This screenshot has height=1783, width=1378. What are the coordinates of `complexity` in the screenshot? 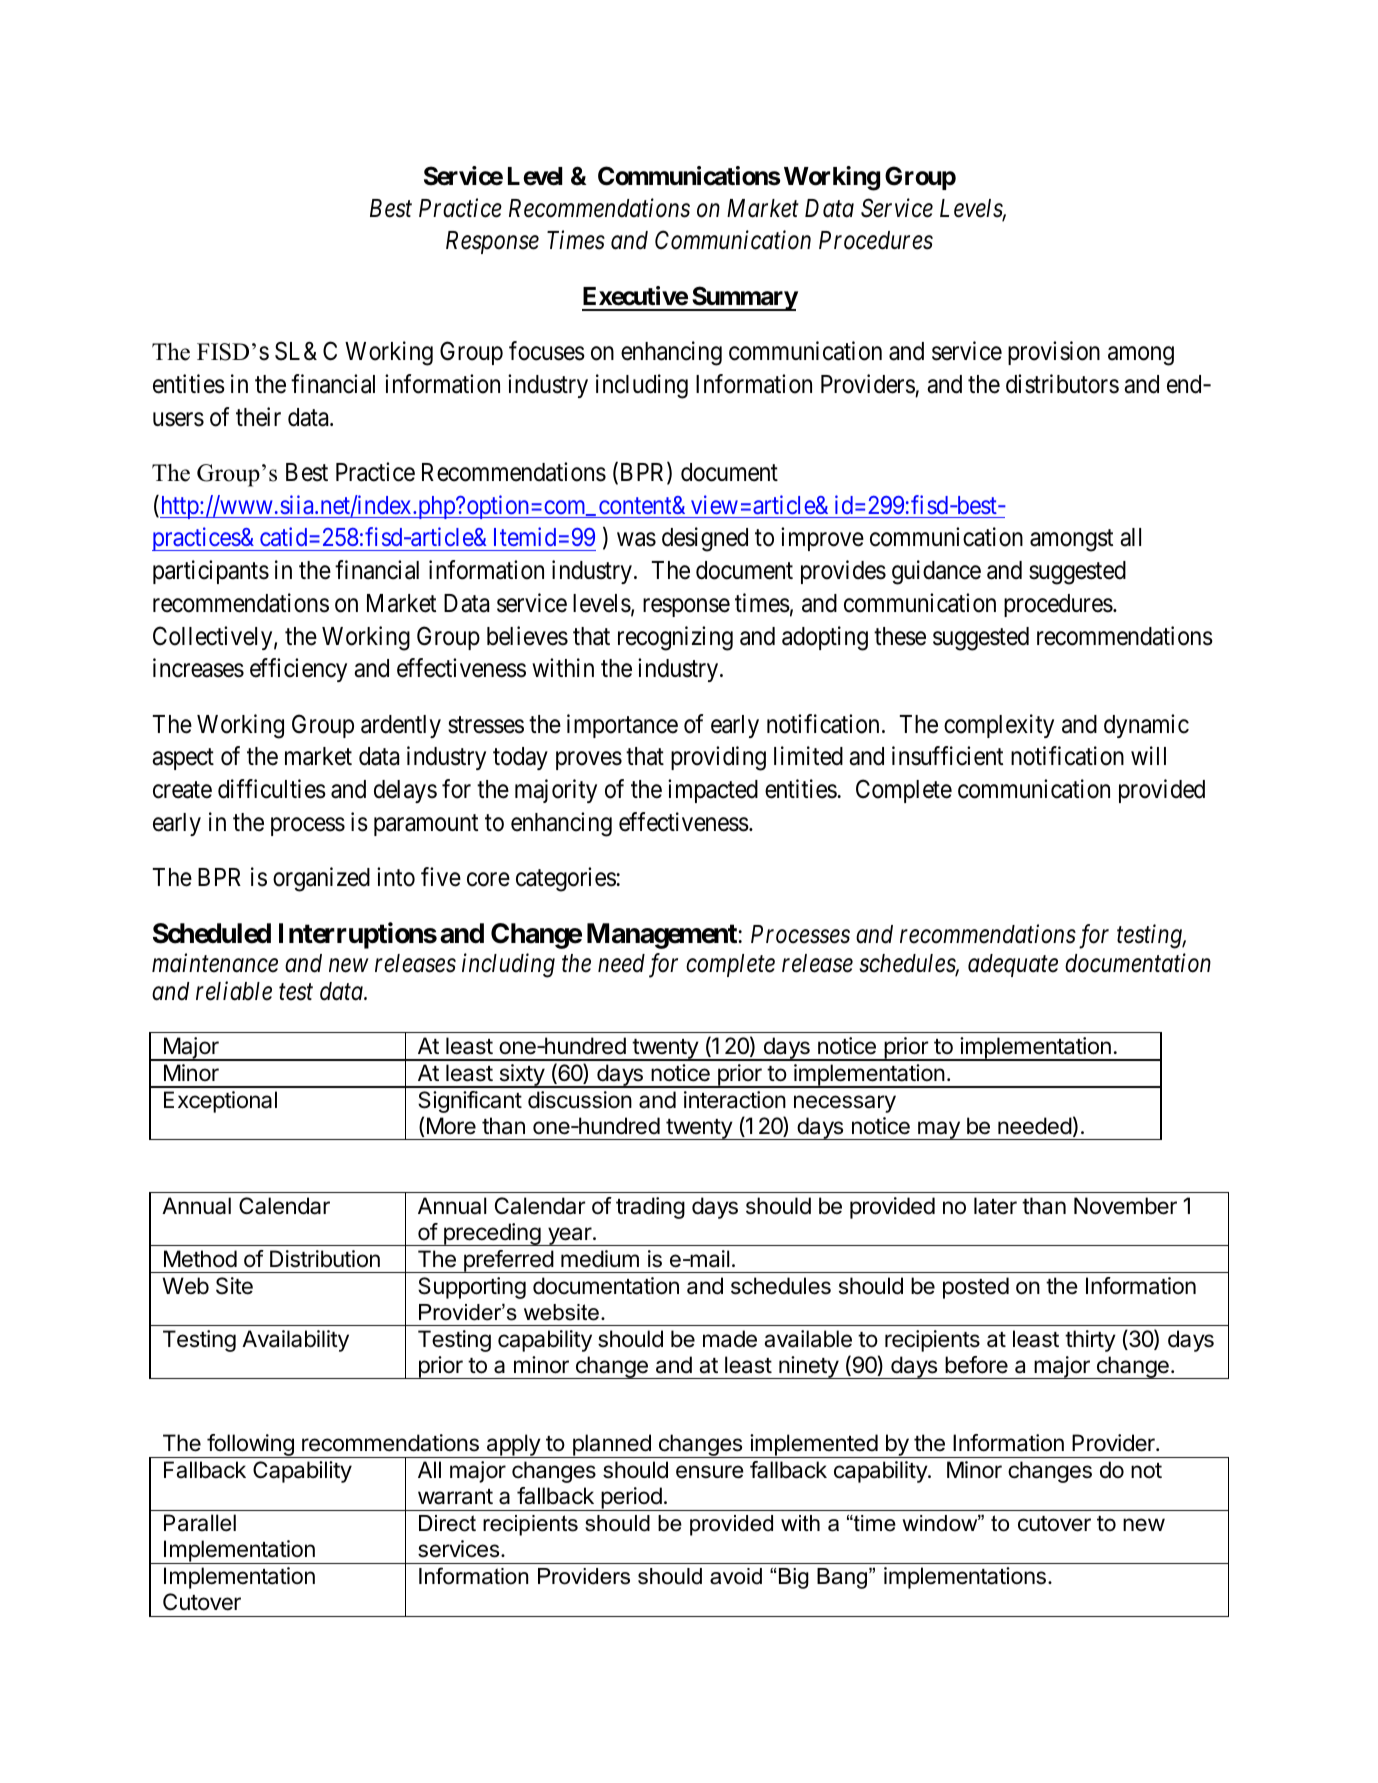 It's located at (999, 726).
